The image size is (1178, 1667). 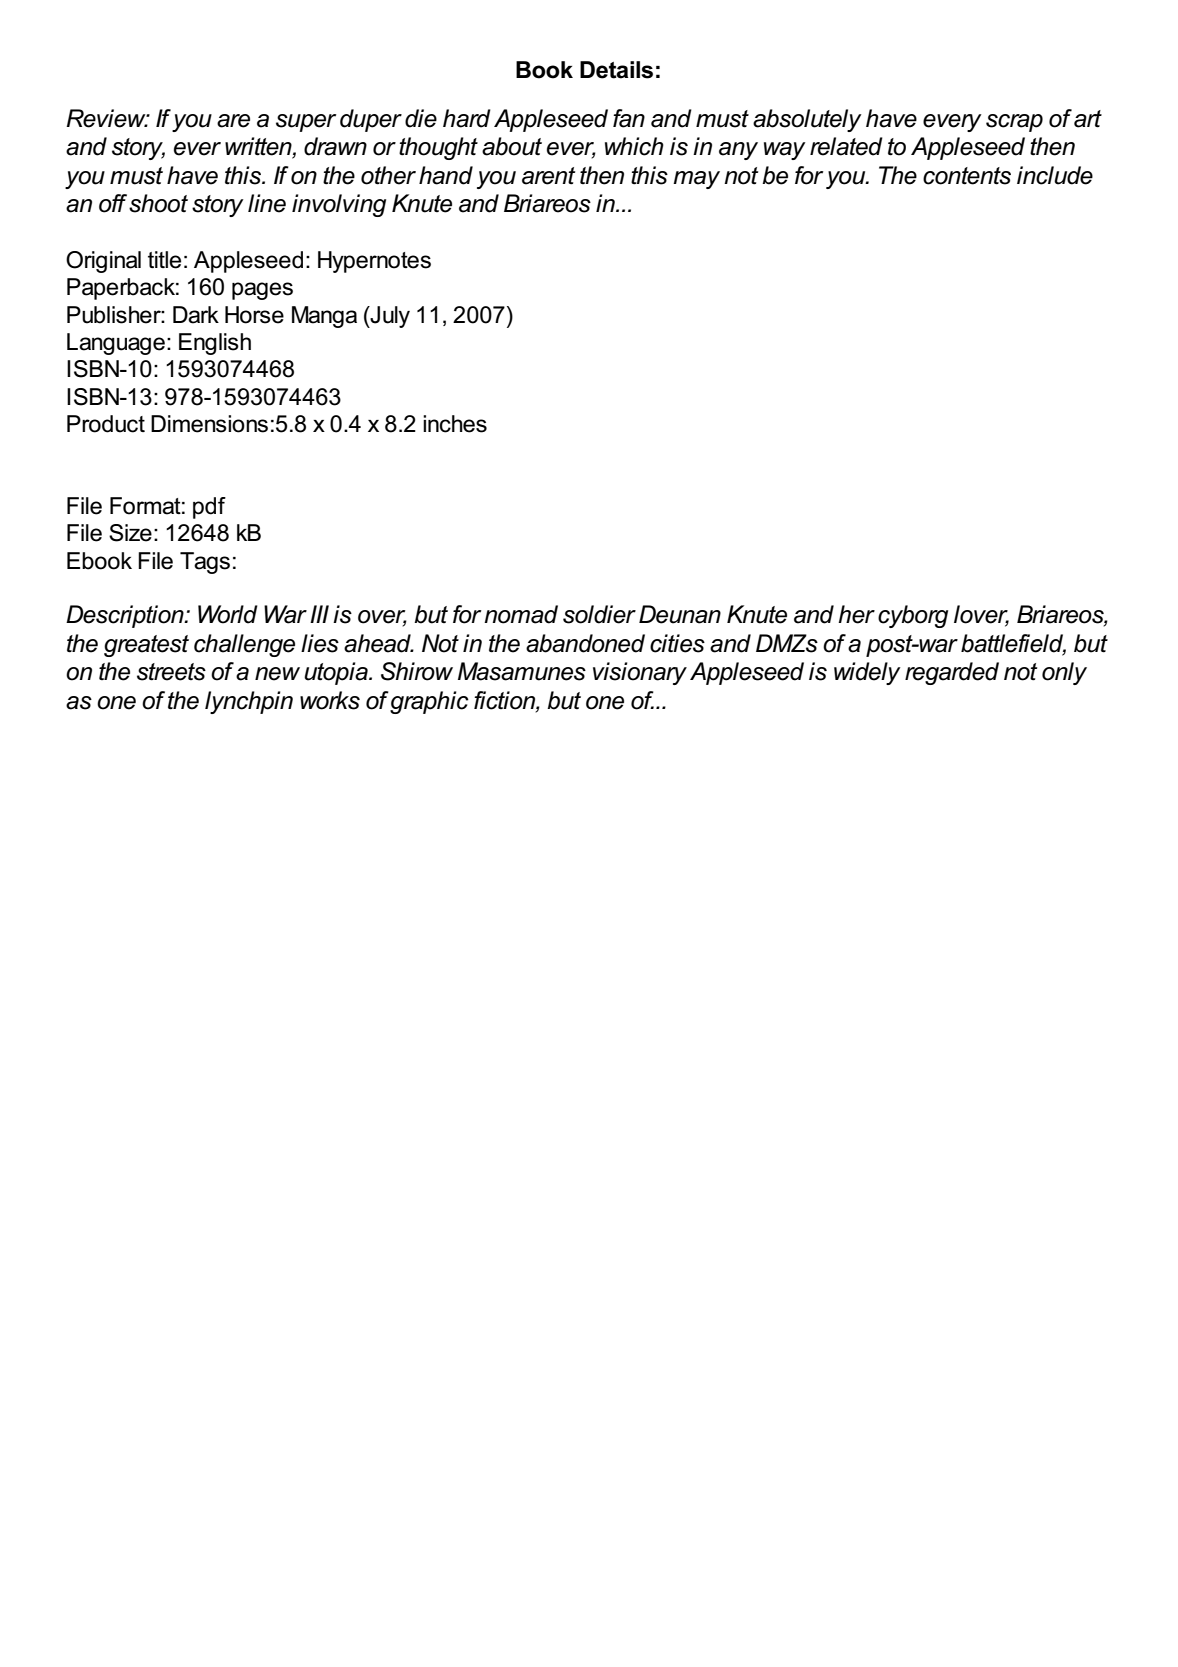 What do you see at coordinates (967, 176) in the screenshot?
I see `contents` at bounding box center [967, 176].
